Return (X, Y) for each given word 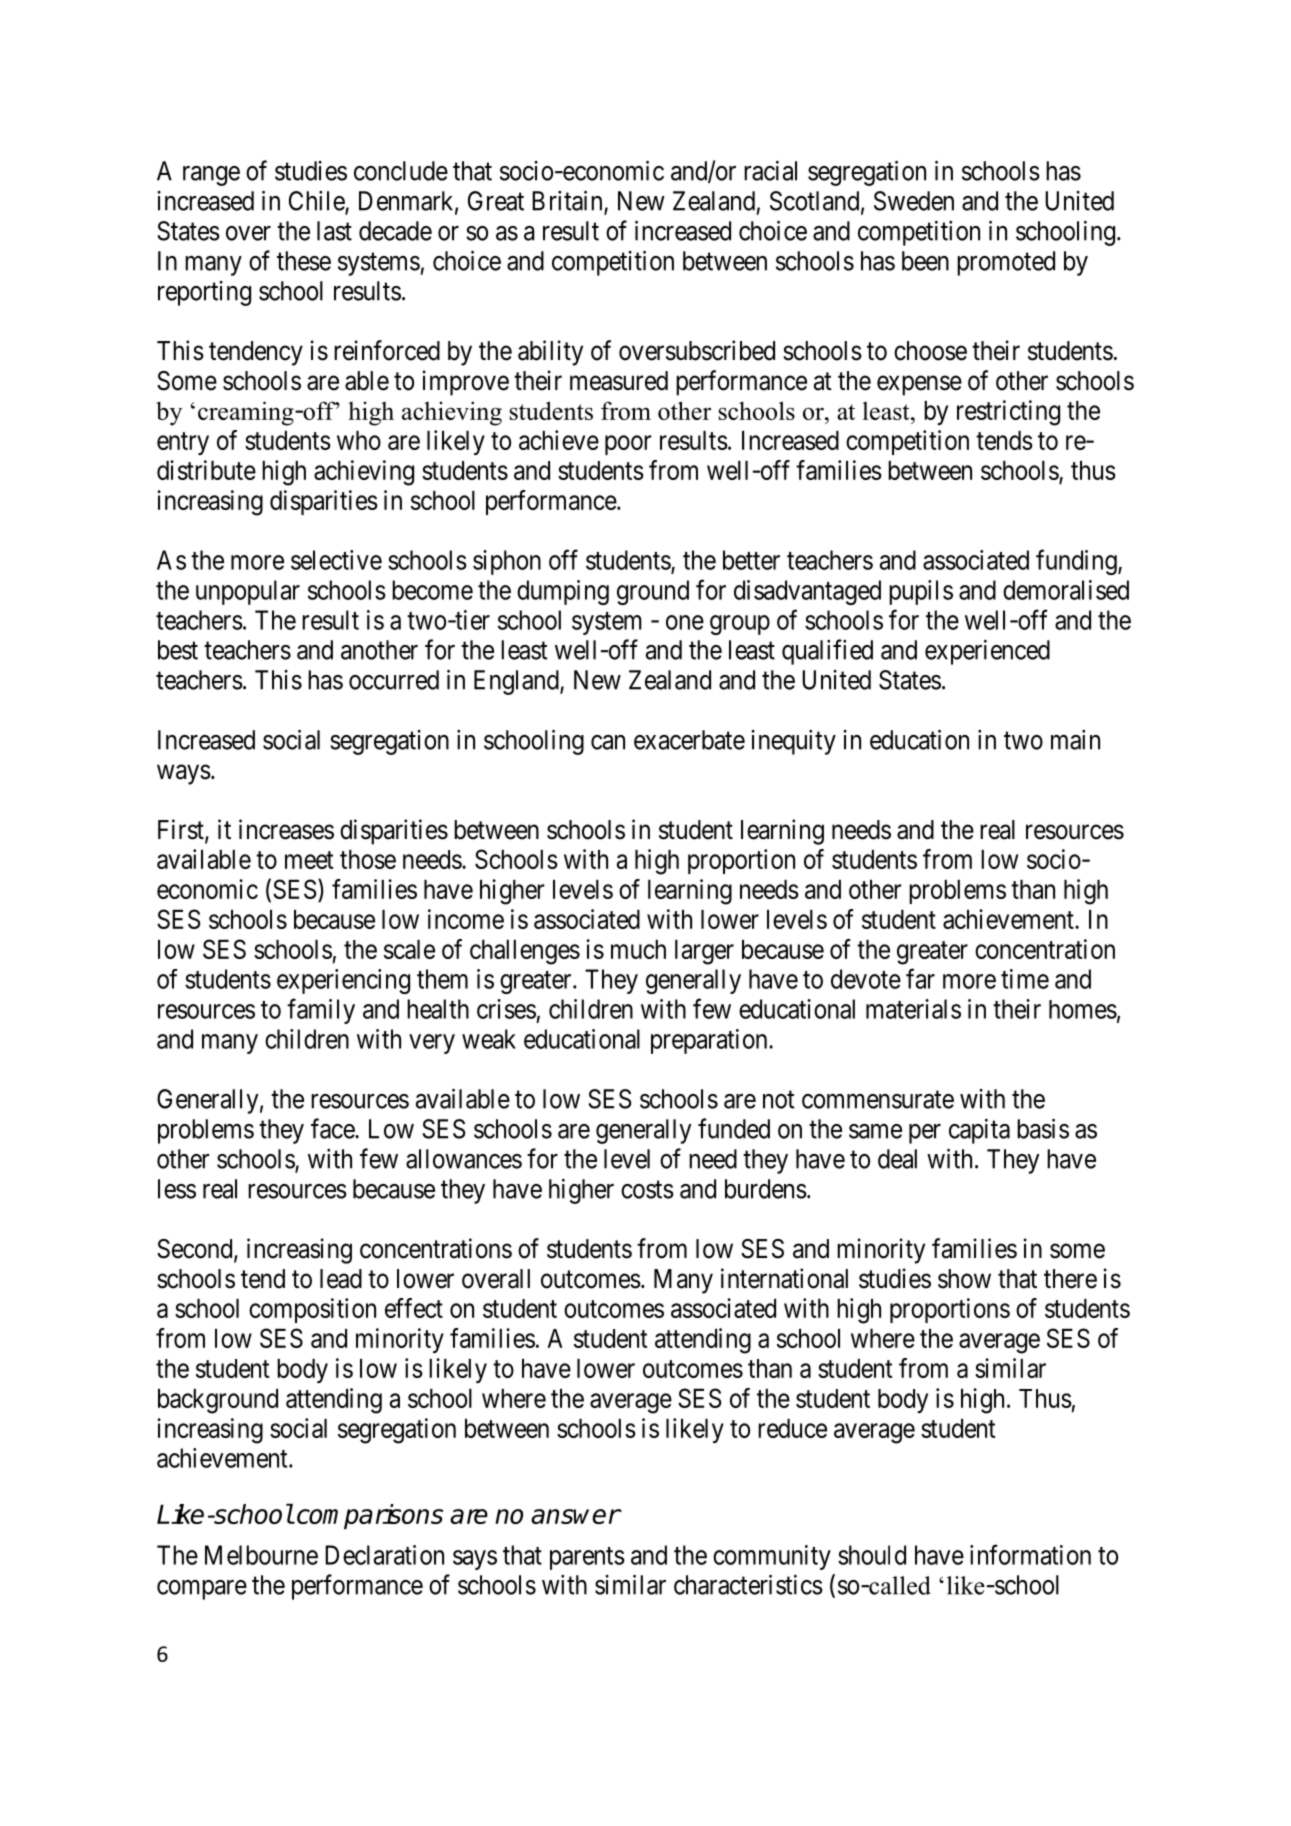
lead (341, 1279)
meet (309, 860)
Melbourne (261, 1555)
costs (647, 1190)
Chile (317, 202)
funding (1077, 562)
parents (587, 1558)
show (964, 1279)
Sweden (914, 201)
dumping (563, 592)
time (1025, 979)
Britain (568, 201)
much (638, 949)
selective (336, 560)
